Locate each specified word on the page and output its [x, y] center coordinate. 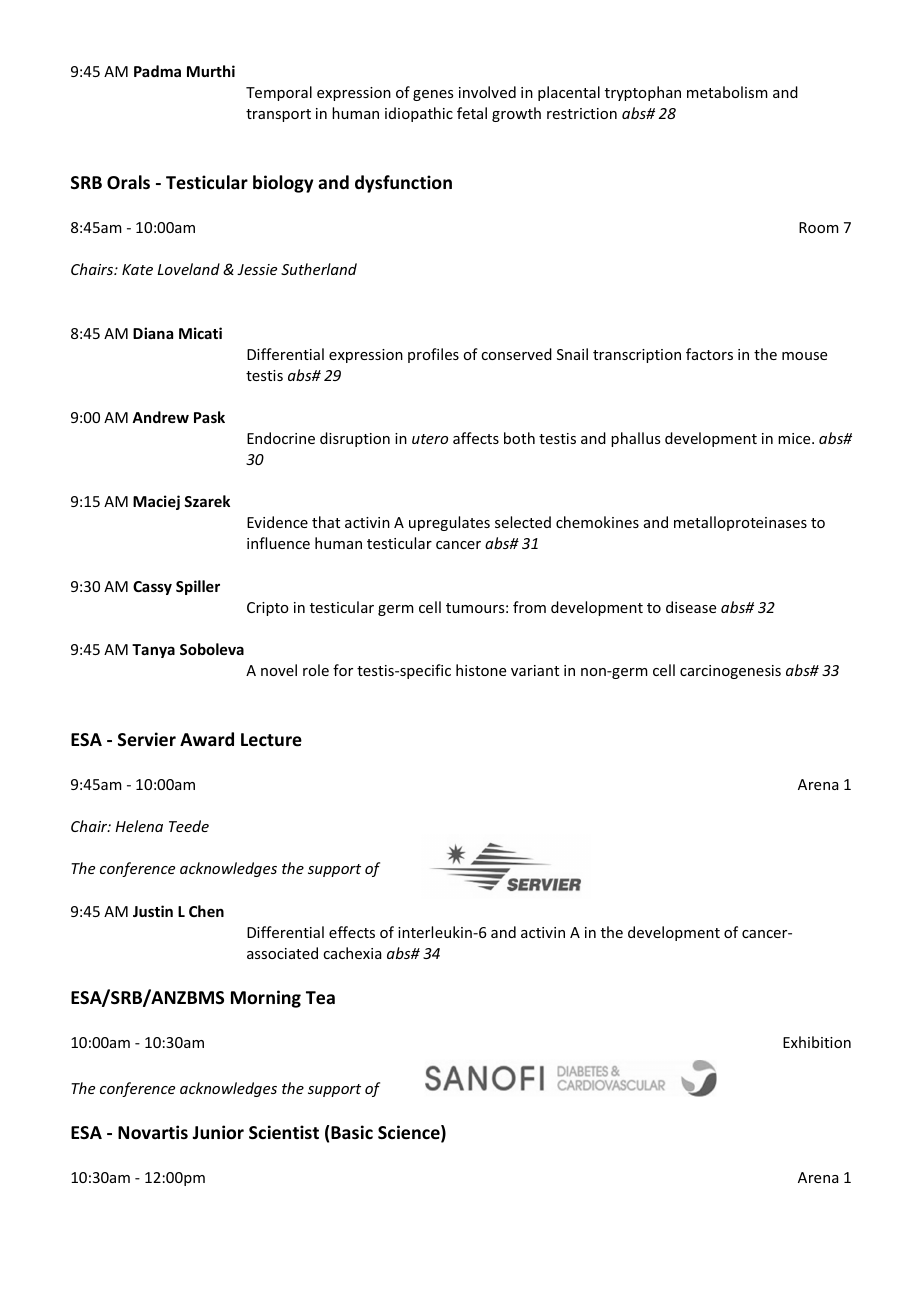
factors [709, 354]
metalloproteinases [740, 523]
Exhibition [817, 1042]
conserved [516, 354]
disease [691, 607]
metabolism [727, 92]
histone [481, 670]
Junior [218, 1132]
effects [352, 932]
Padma [157, 71]
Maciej [156, 502]
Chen [206, 911]
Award [207, 739]
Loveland [188, 269]
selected [523, 522]
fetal [472, 113]
